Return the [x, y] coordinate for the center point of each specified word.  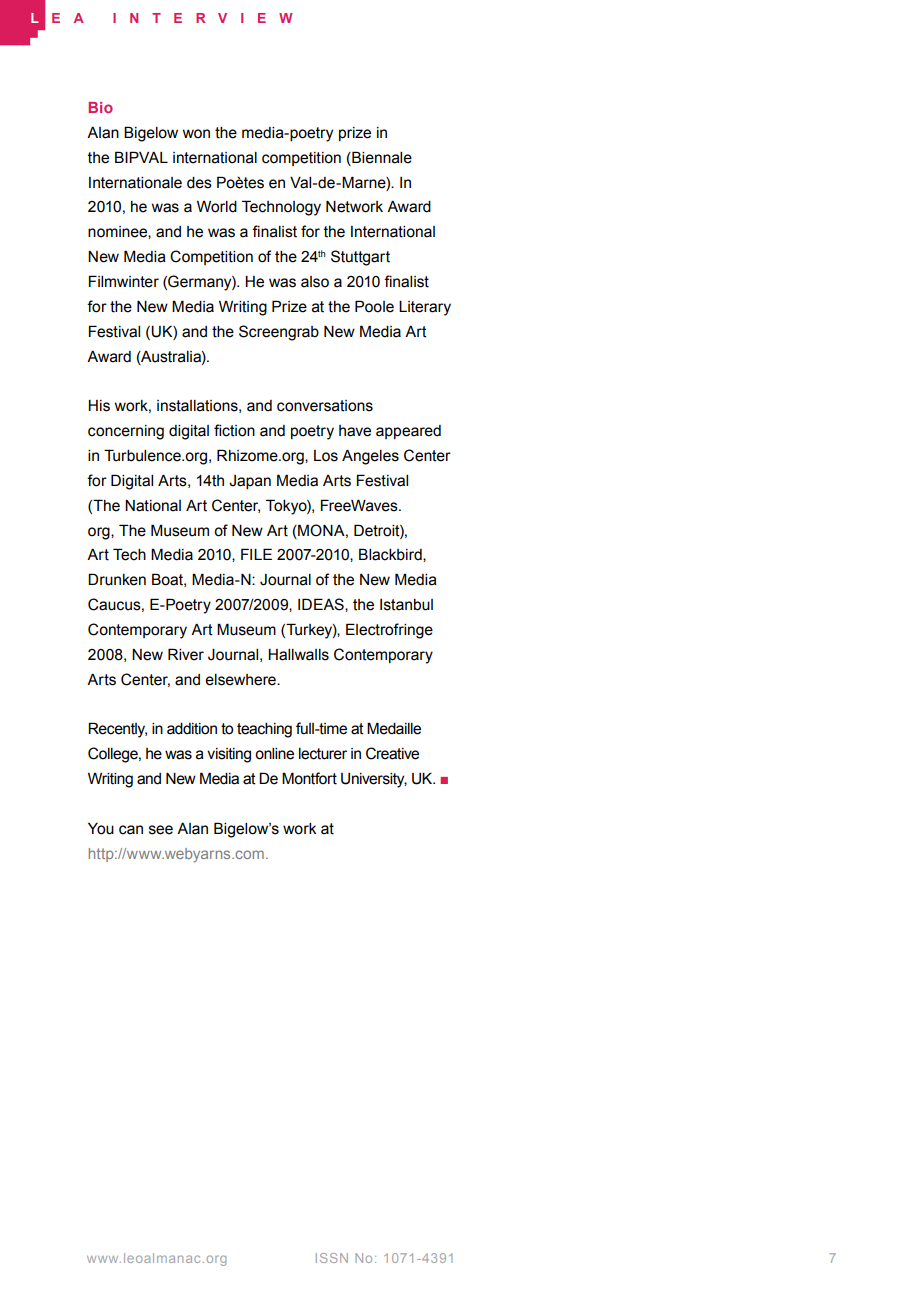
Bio [100, 107]
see [161, 830]
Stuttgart [360, 258]
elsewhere [241, 680]
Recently [117, 730]
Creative [392, 753]
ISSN [332, 1258]
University [374, 780]
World [217, 207]
